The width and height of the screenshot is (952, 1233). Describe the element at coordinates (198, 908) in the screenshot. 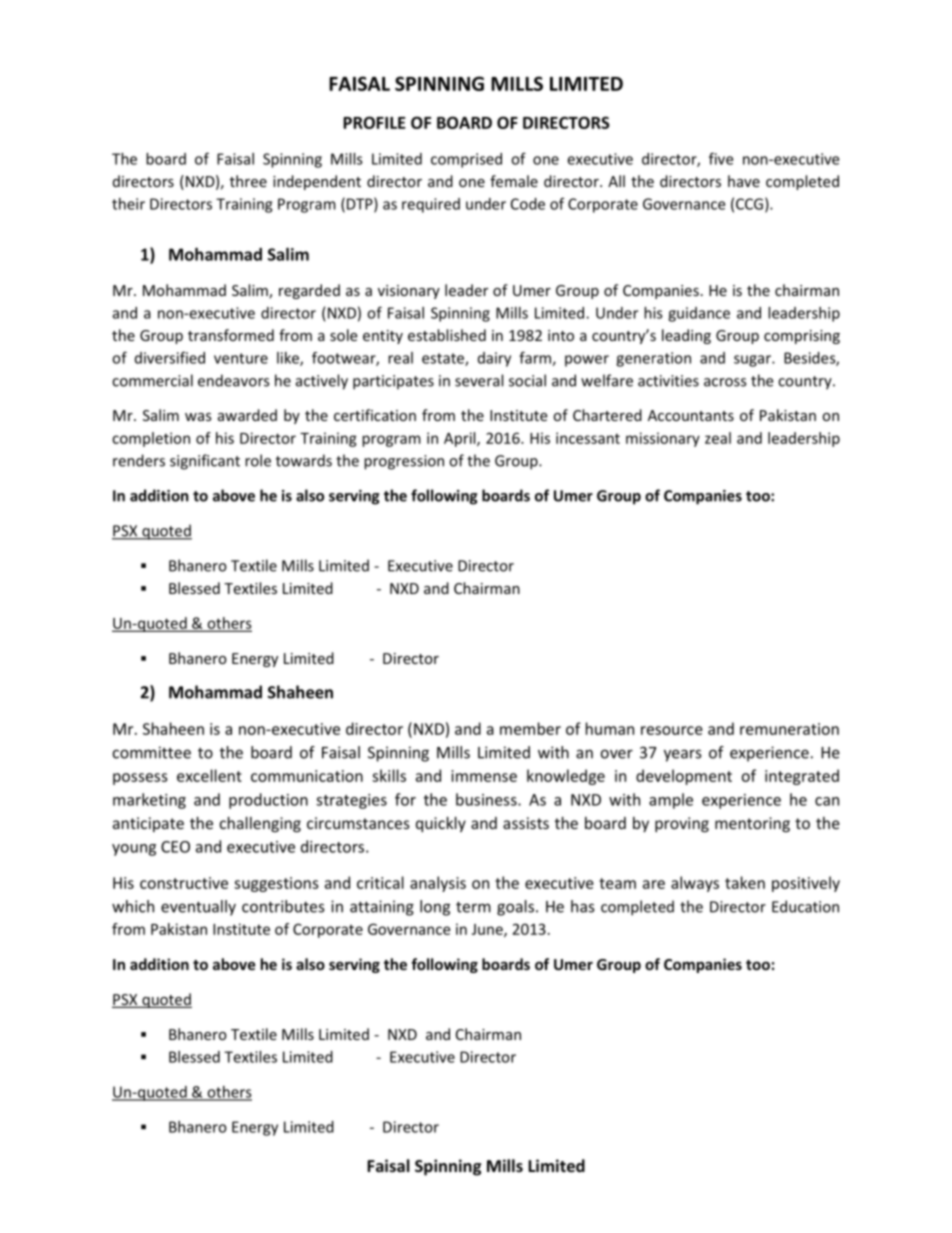

I see `eventually` at that location.
